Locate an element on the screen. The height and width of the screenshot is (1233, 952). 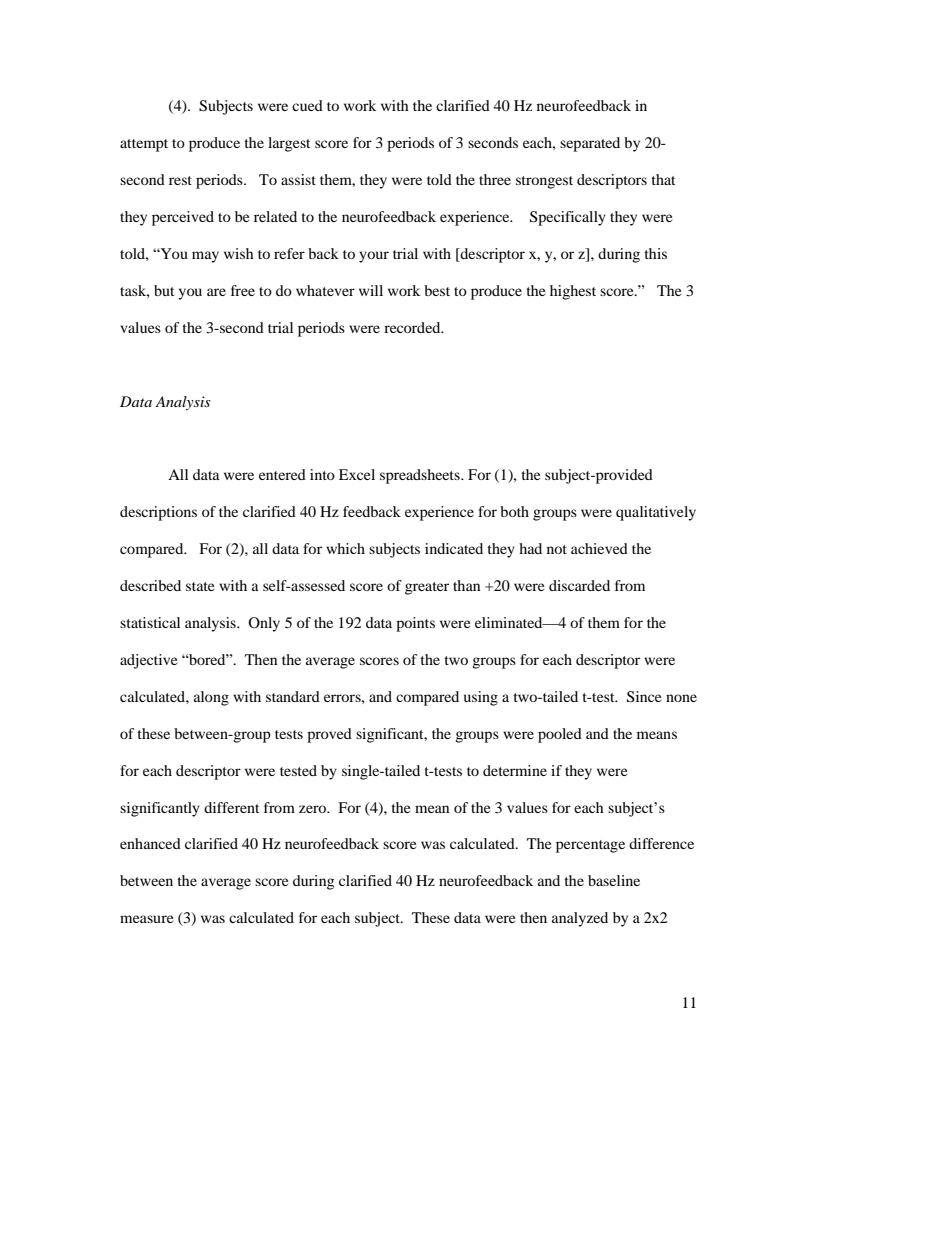
Since is located at coordinates (644, 697).
